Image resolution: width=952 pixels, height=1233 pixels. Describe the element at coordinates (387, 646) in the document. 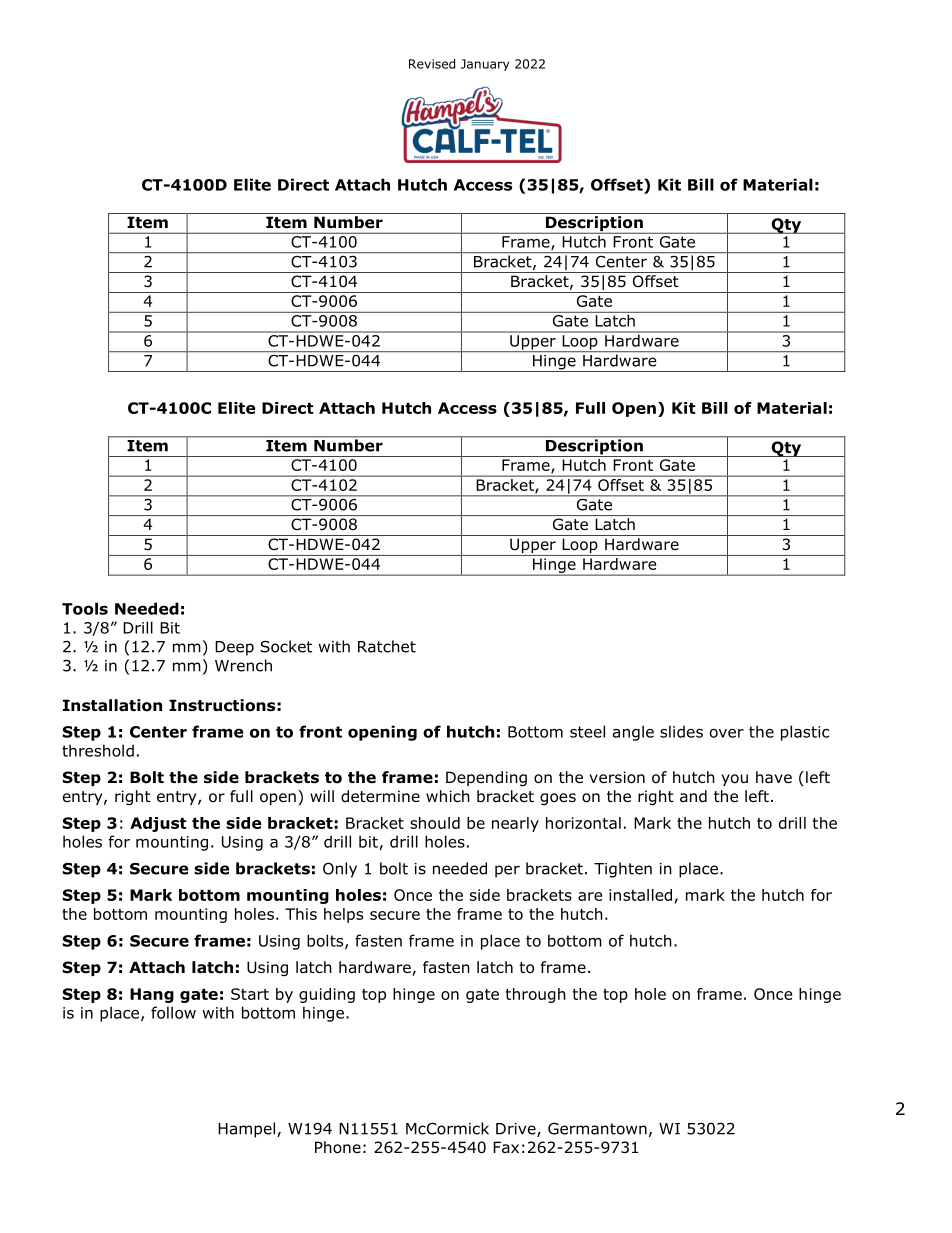

I see `Ratchet` at that location.
